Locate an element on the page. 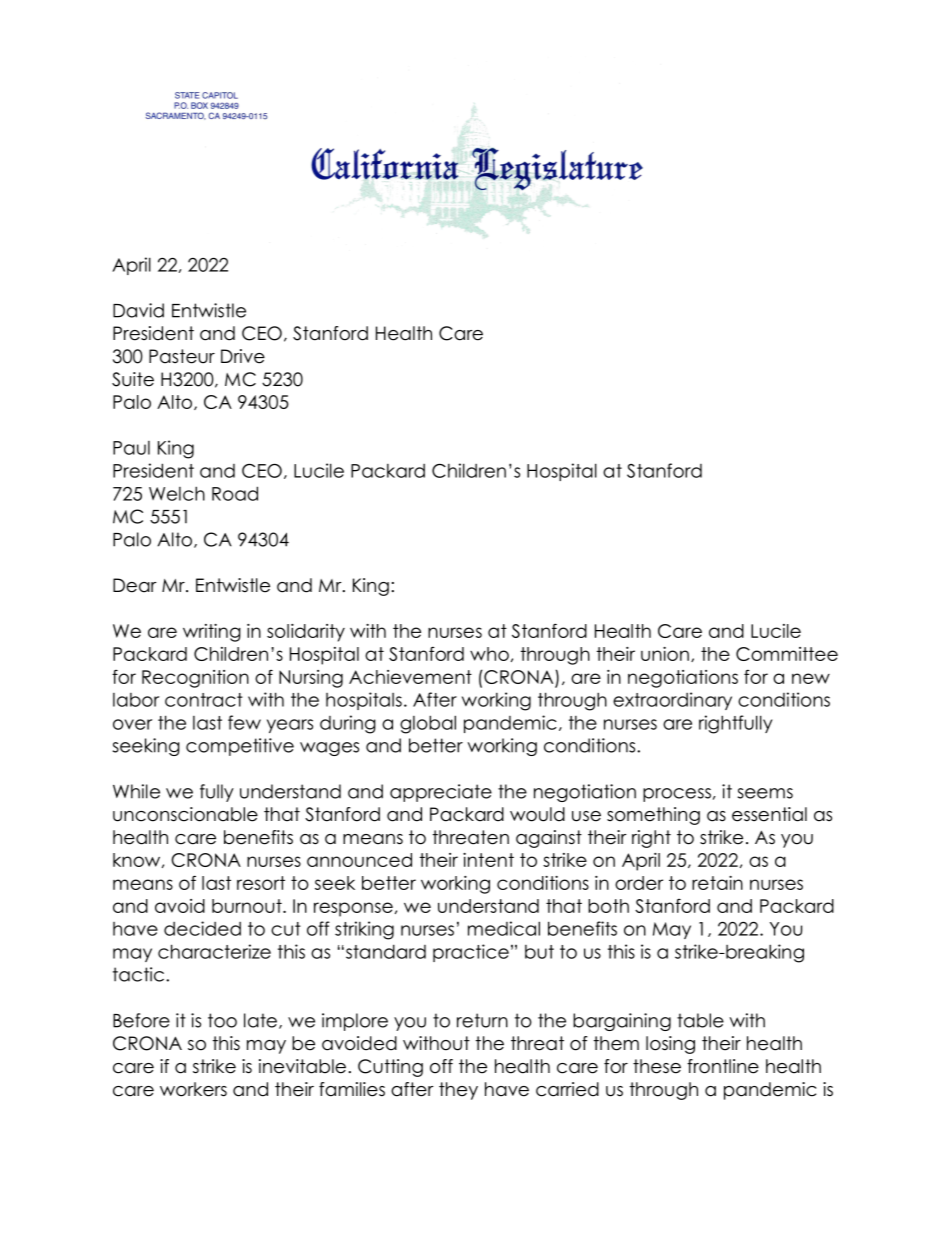 The height and width of the image is (1233, 952). extraordinary is located at coordinates (672, 701).
